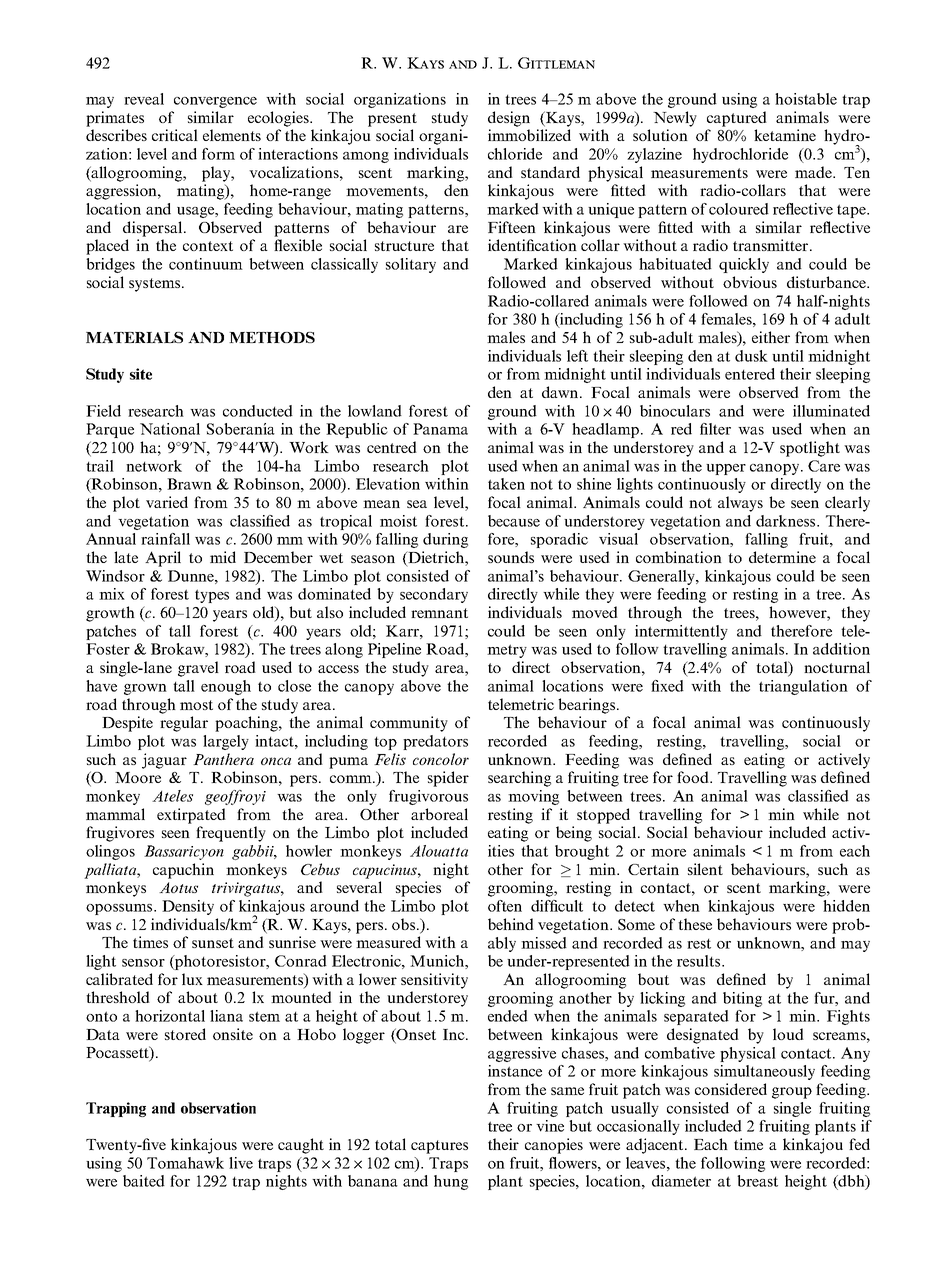 This screenshot has height=1268, width=952. What do you see at coordinates (529, 135) in the screenshot?
I see `immobilized` at bounding box center [529, 135].
